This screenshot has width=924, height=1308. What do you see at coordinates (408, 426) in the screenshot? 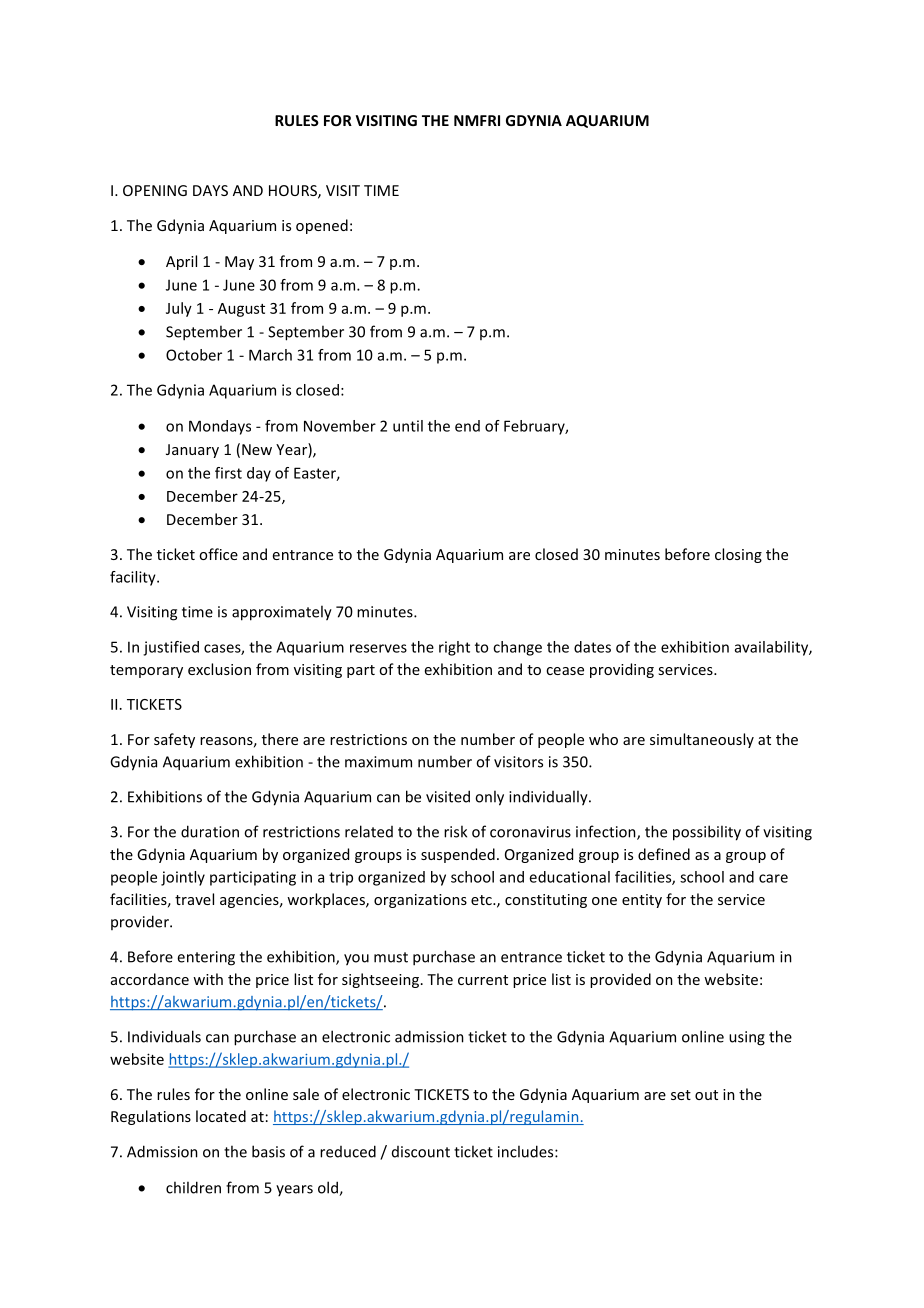
I see `until` at bounding box center [408, 426].
